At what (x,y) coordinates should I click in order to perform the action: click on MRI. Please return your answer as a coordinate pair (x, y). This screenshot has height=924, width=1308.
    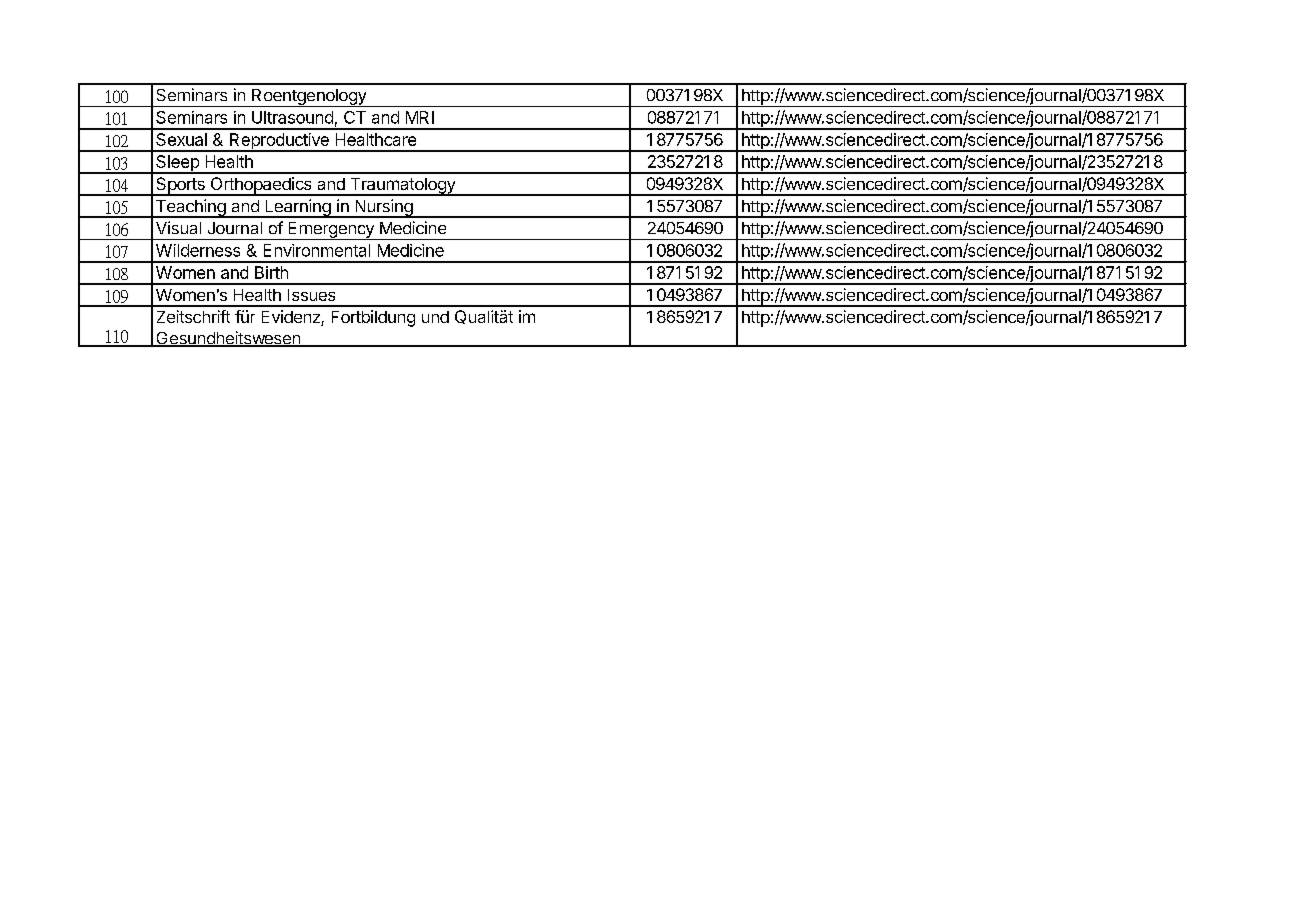
    Looking at the image, I should click on (420, 117).
